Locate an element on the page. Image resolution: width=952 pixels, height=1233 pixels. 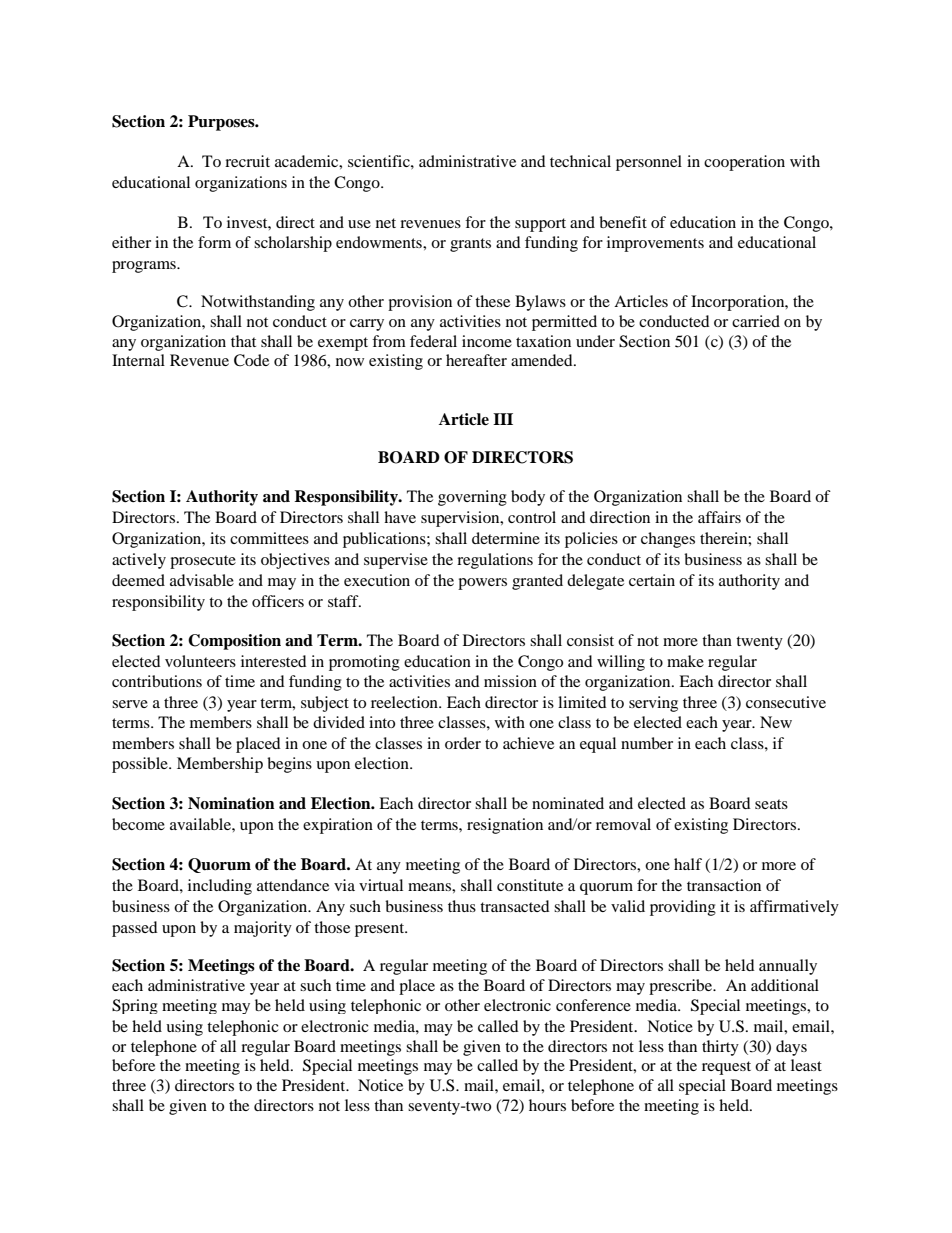
technical is located at coordinates (580, 161).
